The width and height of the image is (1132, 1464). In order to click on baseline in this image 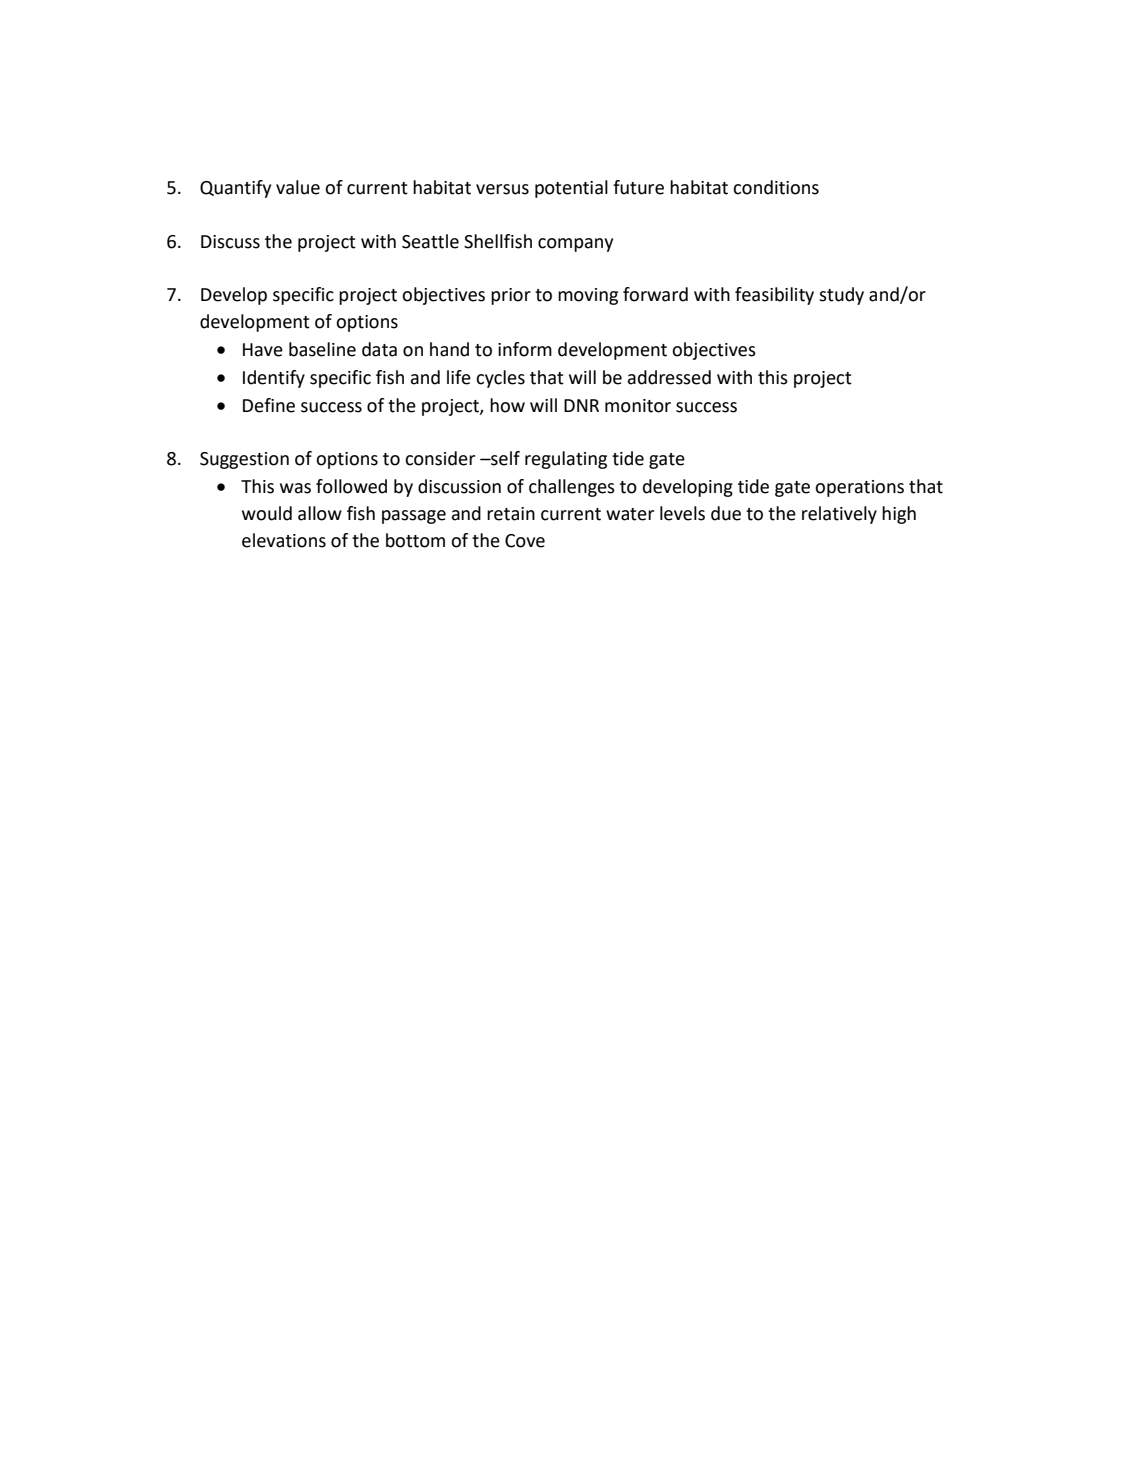, I will do `click(322, 349)`.
